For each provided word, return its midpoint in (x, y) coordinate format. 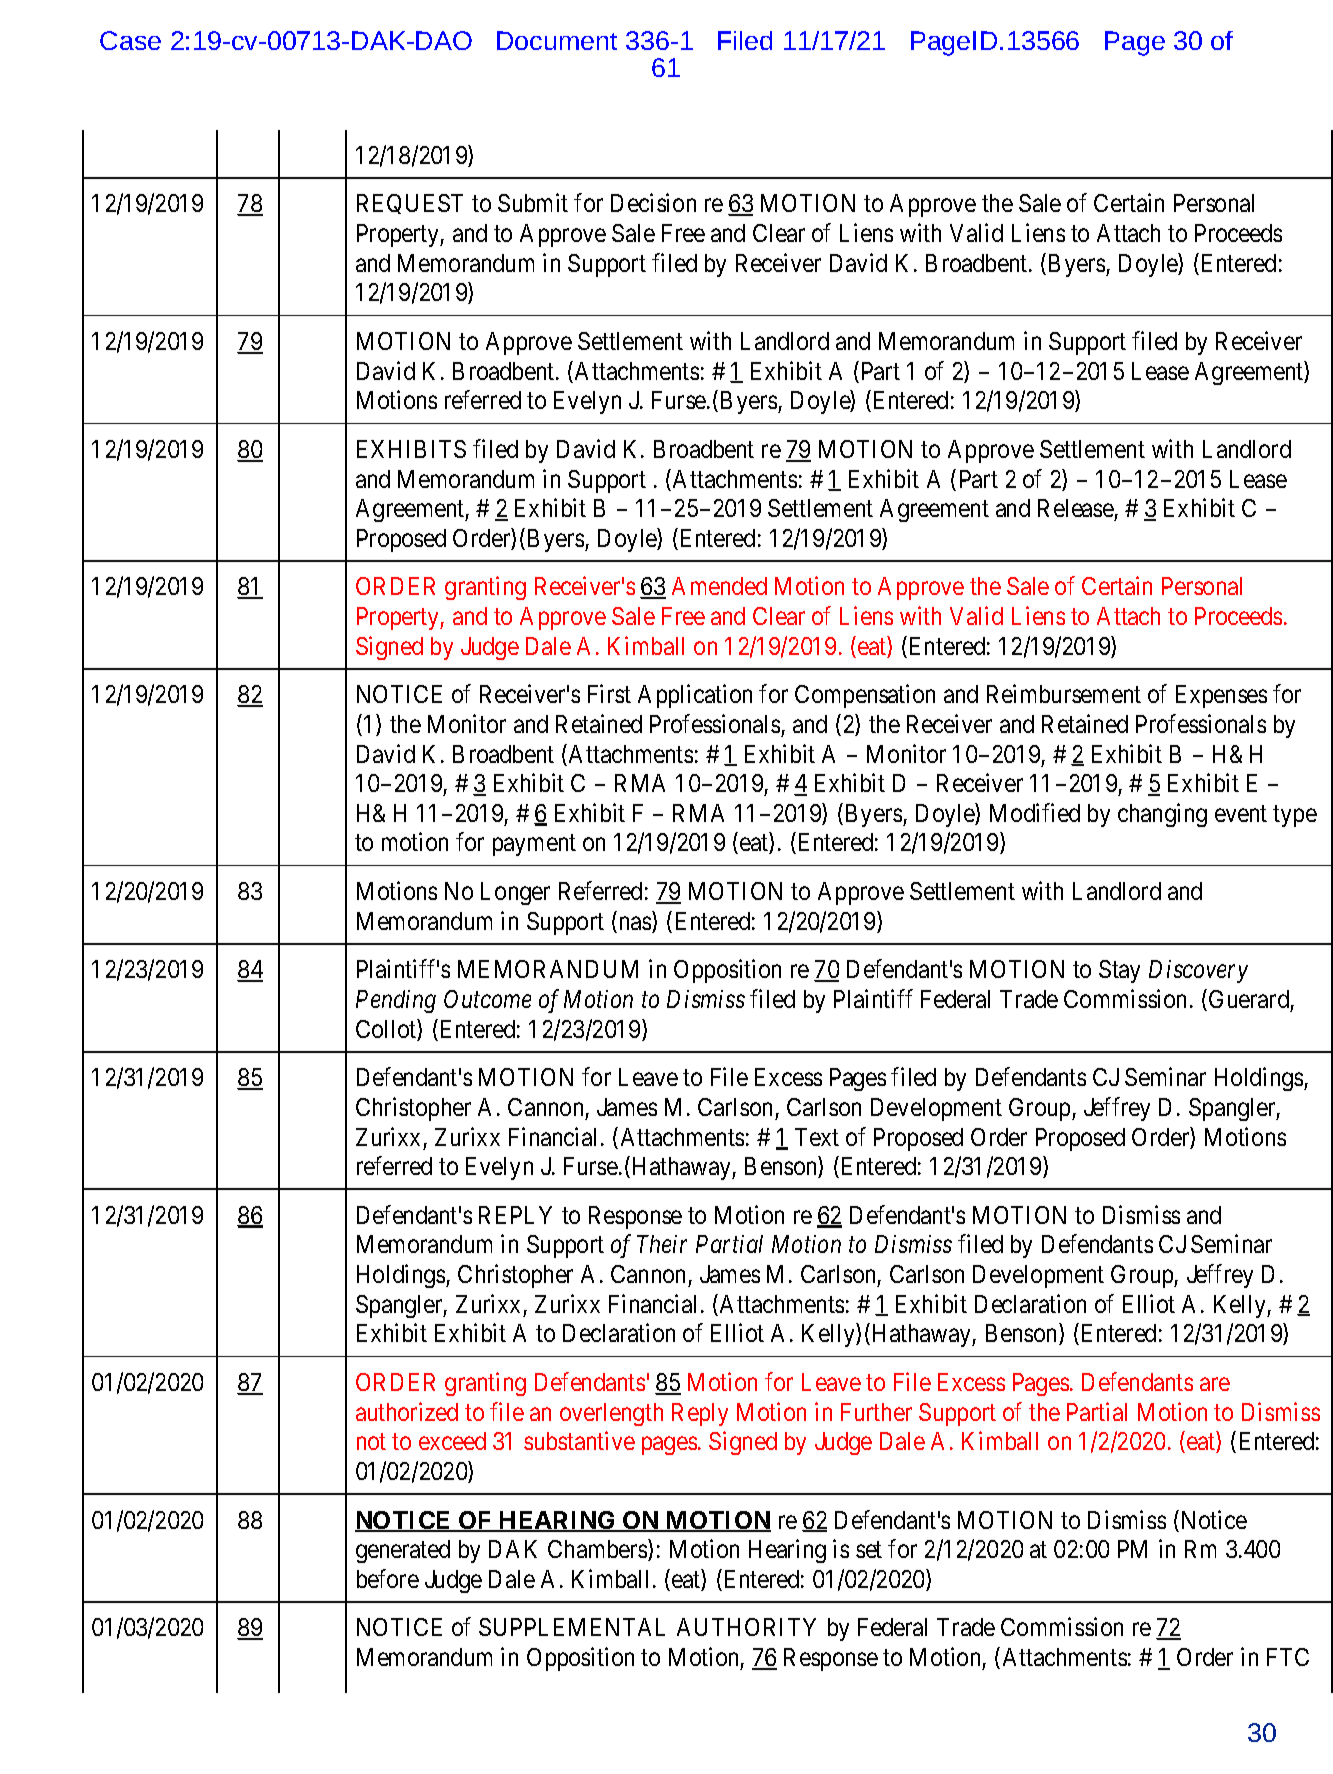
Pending (396, 1001)
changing (1162, 815)
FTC (1288, 1657)
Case (130, 40)
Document (557, 40)
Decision (653, 203)
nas (636, 924)
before (388, 1578)
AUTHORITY (746, 1627)
